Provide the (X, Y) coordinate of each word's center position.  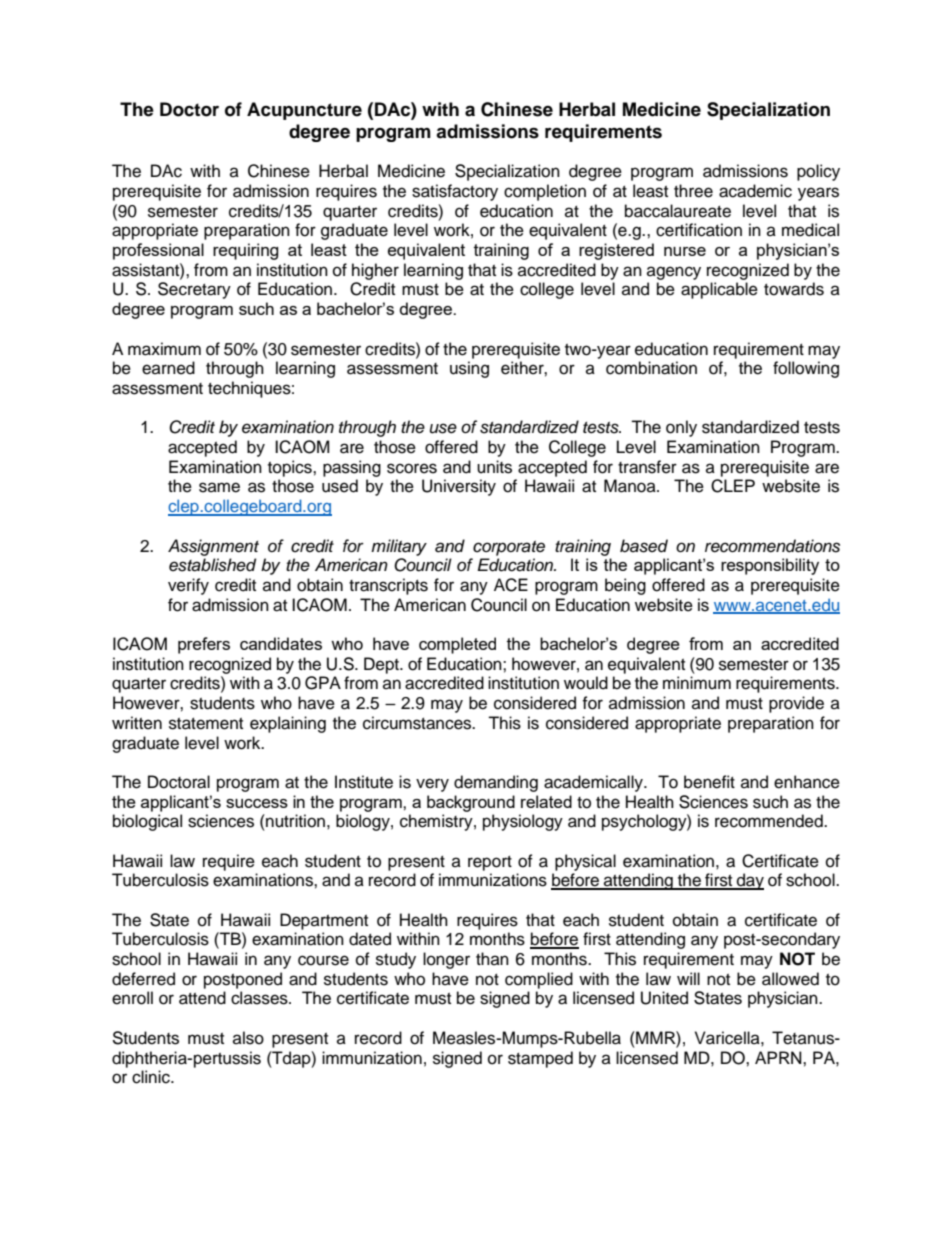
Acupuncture (304, 111)
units (494, 467)
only (681, 428)
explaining (288, 724)
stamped (540, 1059)
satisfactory (455, 192)
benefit (709, 782)
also (248, 1038)
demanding (496, 783)
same (219, 487)
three (693, 191)
